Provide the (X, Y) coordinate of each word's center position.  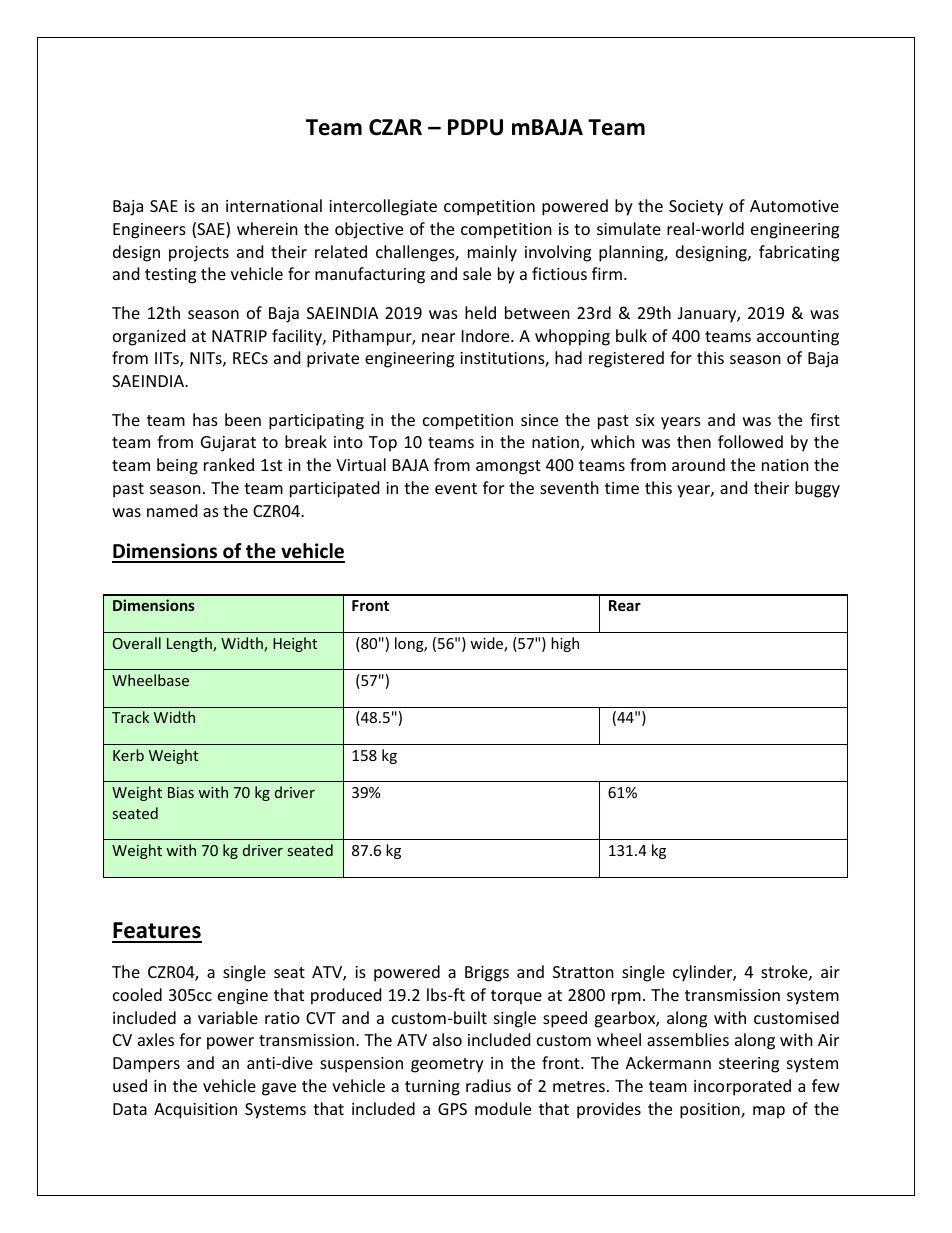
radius (488, 1085)
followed (750, 441)
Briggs (487, 974)
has (205, 419)
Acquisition (195, 1111)
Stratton (583, 972)
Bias (181, 792)
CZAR (395, 127)
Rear (625, 605)
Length (190, 644)
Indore (487, 335)
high (565, 644)
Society (696, 208)
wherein (267, 228)
